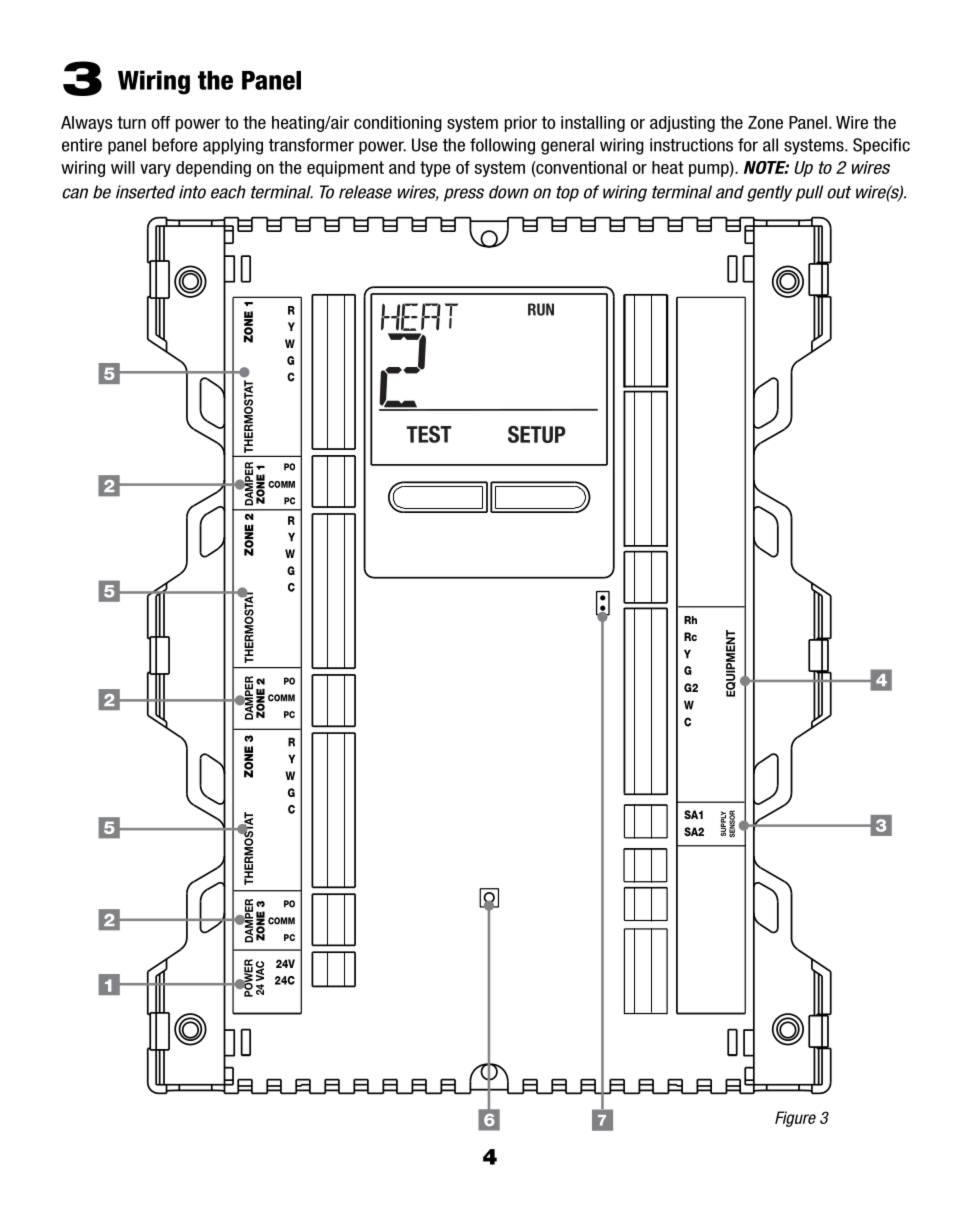 The image size is (980, 1226). What do you see at coordinates (809, 193) in the screenshot?
I see `pull` at bounding box center [809, 193].
